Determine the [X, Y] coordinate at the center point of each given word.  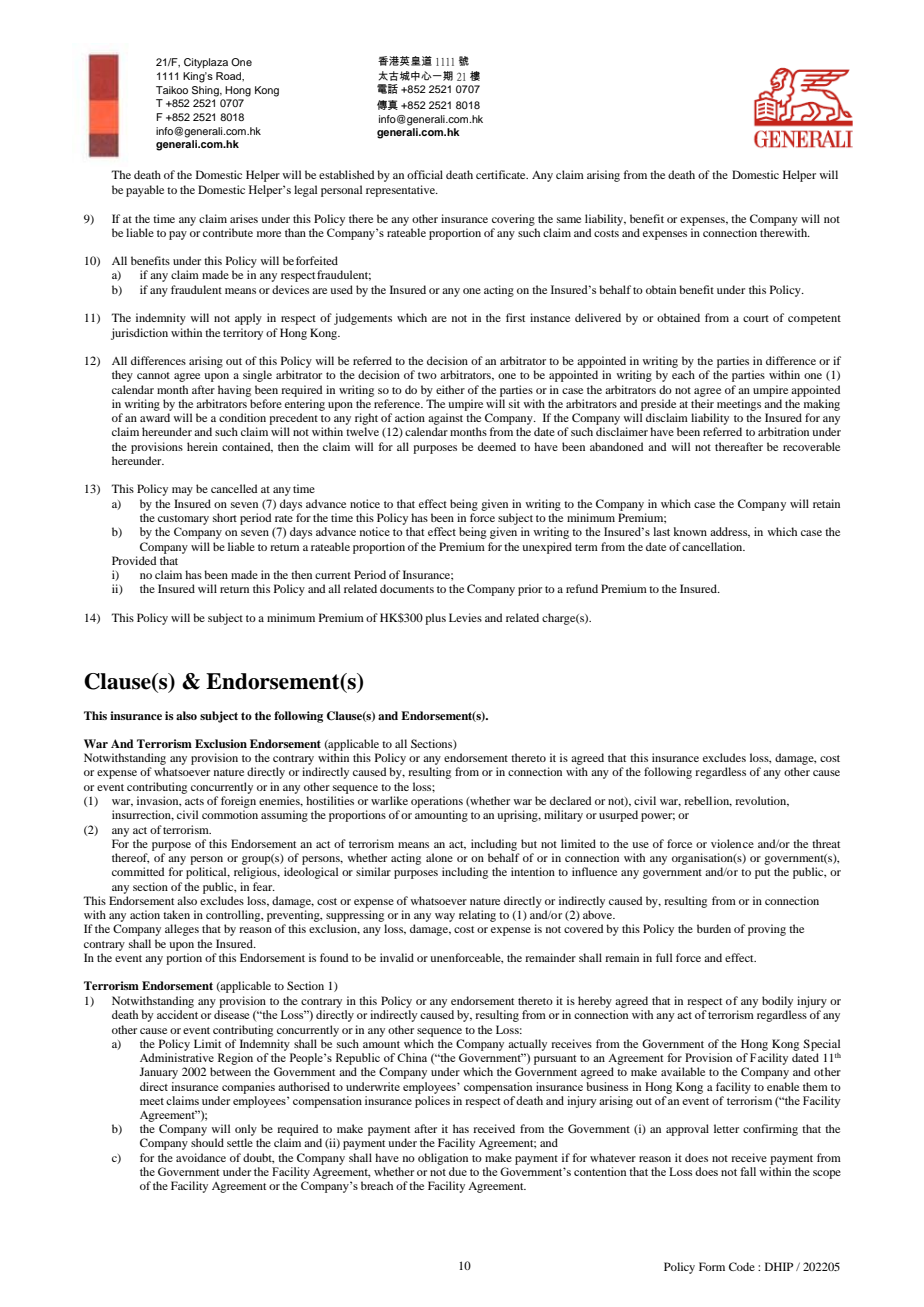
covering [513, 220]
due [458, 1171]
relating [477, 916]
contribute [228, 232]
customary [183, 520]
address [730, 532]
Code [742, 1266]
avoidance [201, 1157]
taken [176, 914]
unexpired [547, 548]
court [756, 318]
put [762, 874]
